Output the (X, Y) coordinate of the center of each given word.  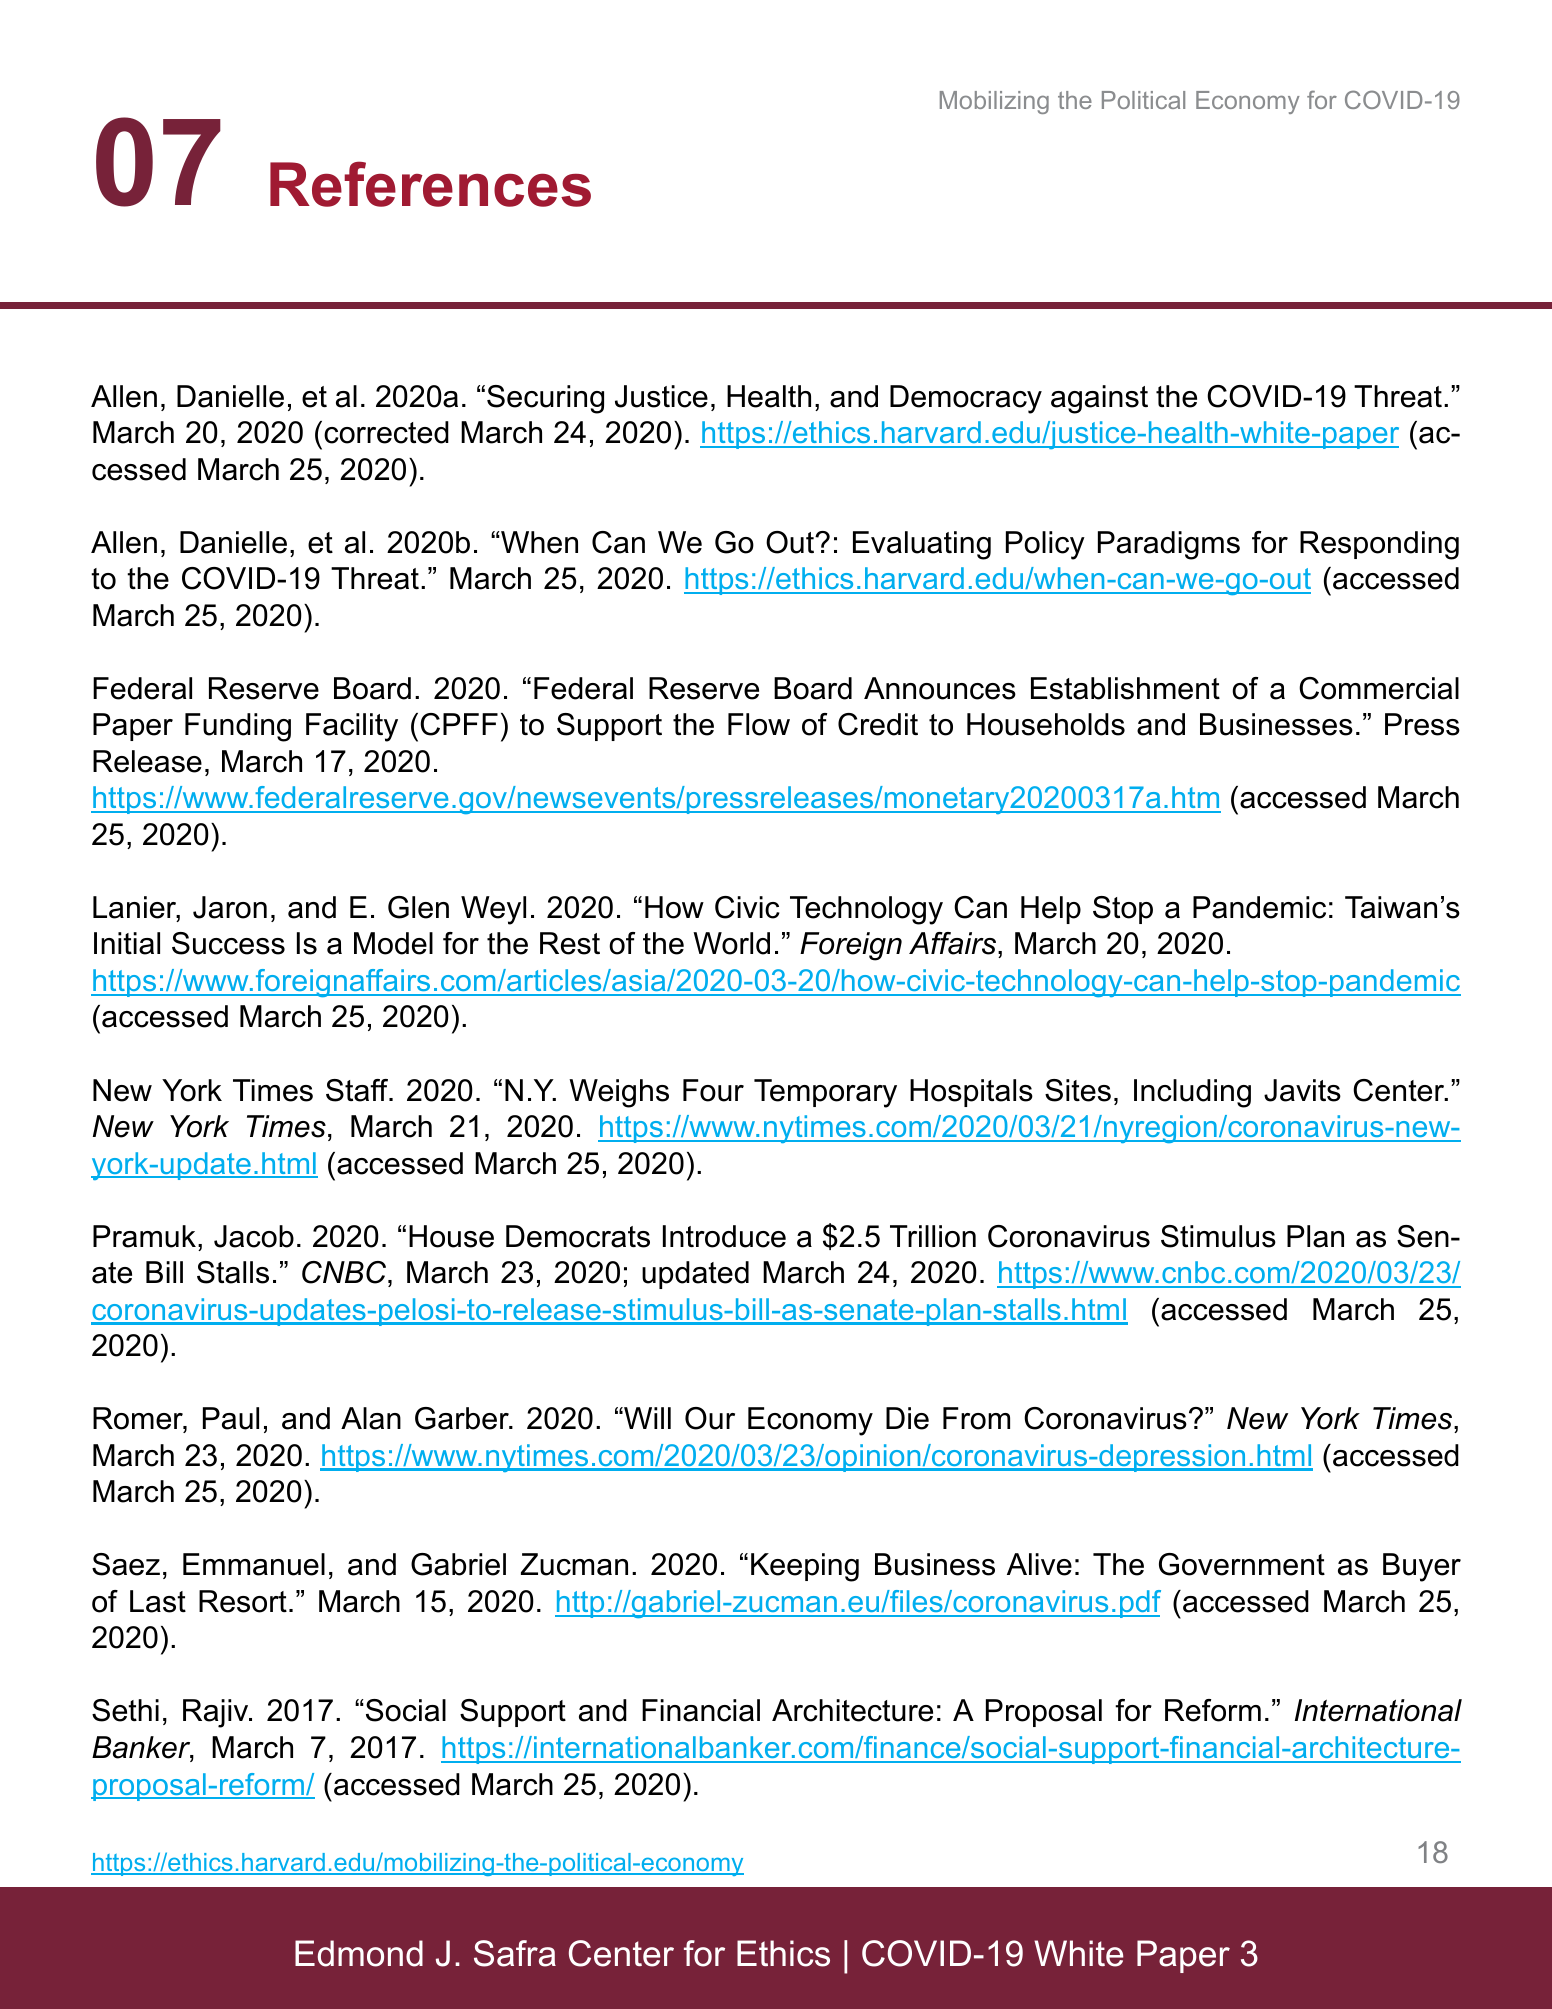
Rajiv (217, 1713)
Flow (759, 724)
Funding (238, 727)
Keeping (805, 1567)
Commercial (1379, 688)
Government (1242, 1564)
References (430, 184)
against (1099, 399)
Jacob (254, 1236)
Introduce (724, 1236)
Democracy (966, 399)
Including (1192, 1093)
